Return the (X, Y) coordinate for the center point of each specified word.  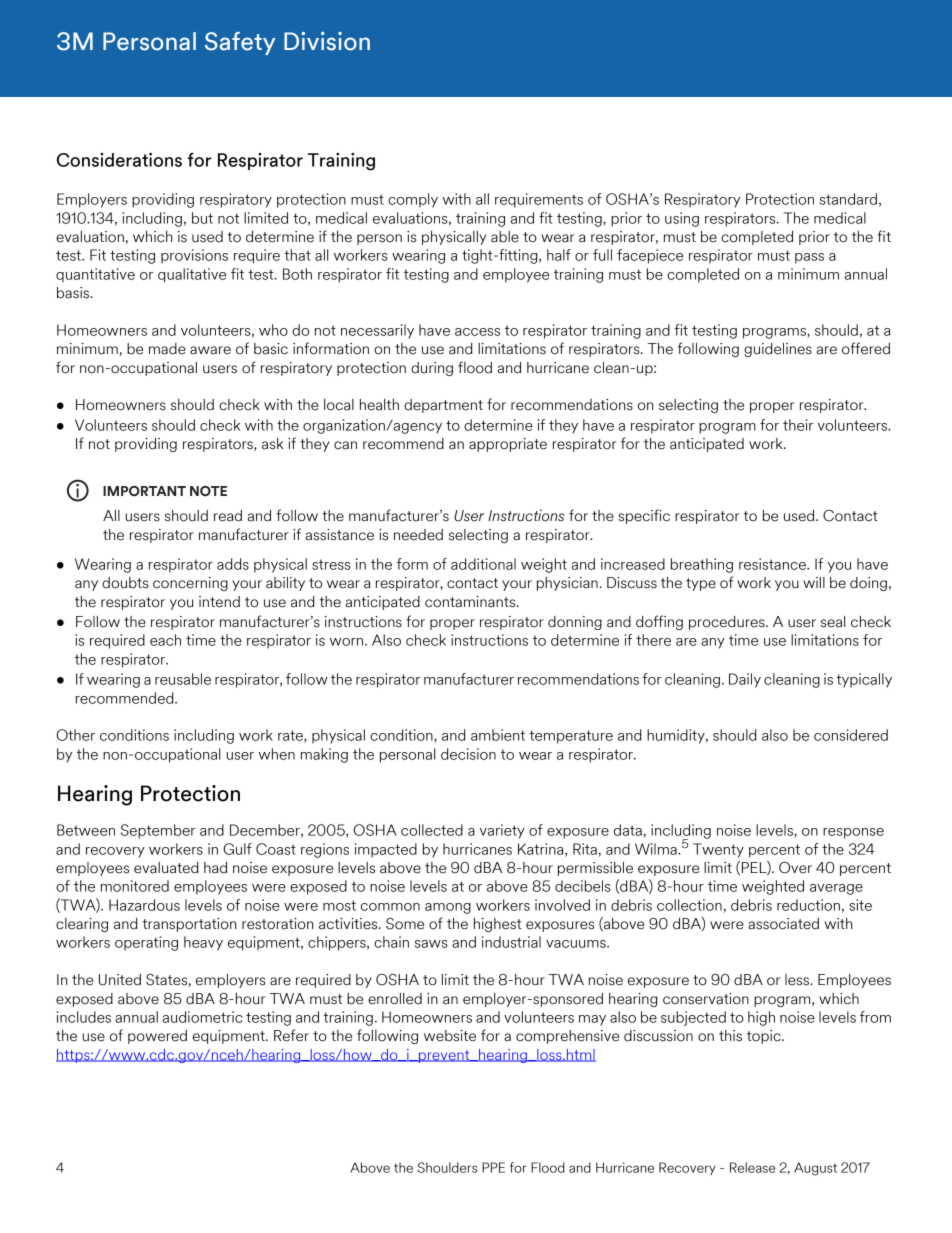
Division (327, 41)
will (814, 582)
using (682, 219)
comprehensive (567, 1037)
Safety (240, 43)
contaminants (471, 602)
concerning (190, 584)
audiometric (203, 1017)
